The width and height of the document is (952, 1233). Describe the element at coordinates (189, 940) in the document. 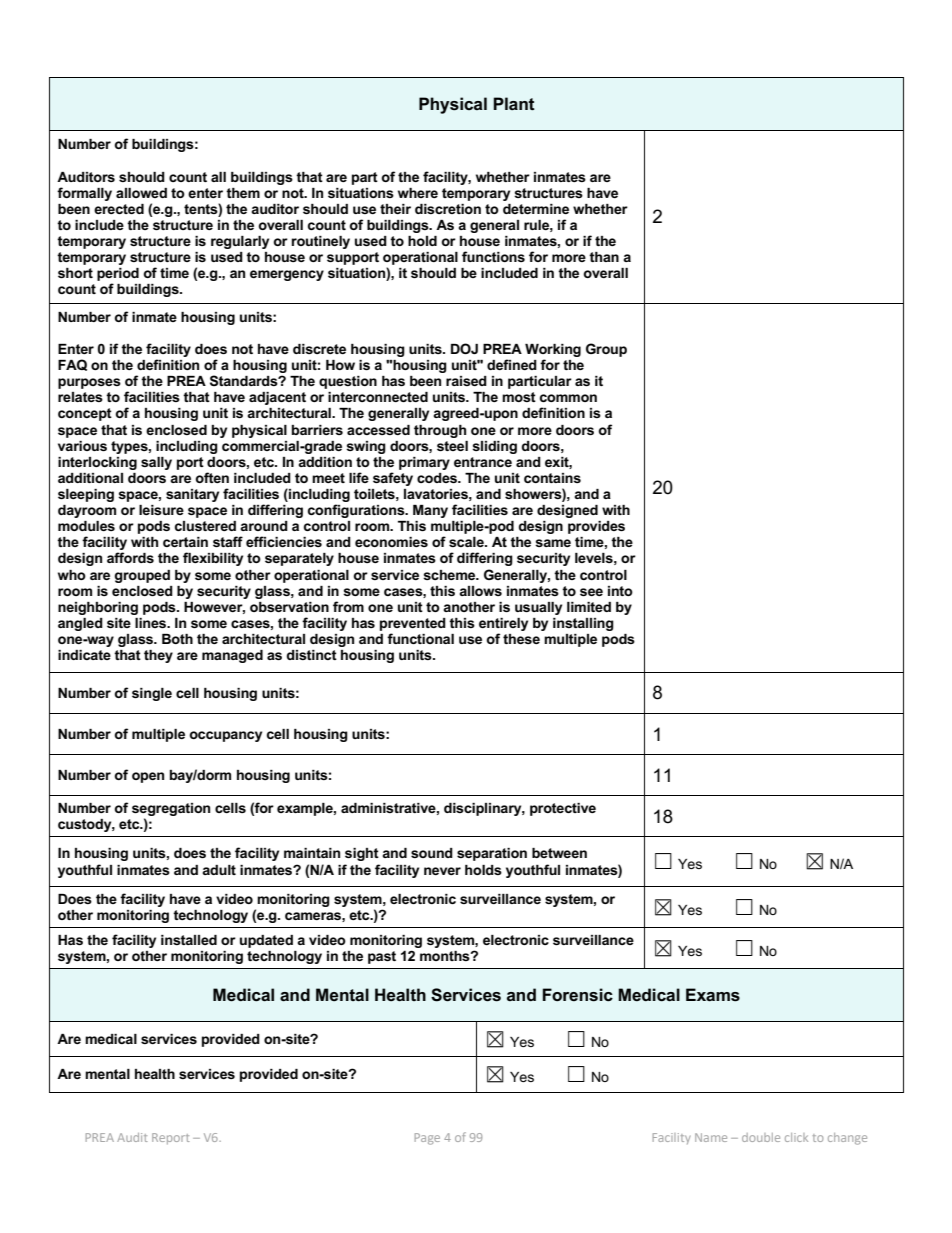

I see `installed` at that location.
